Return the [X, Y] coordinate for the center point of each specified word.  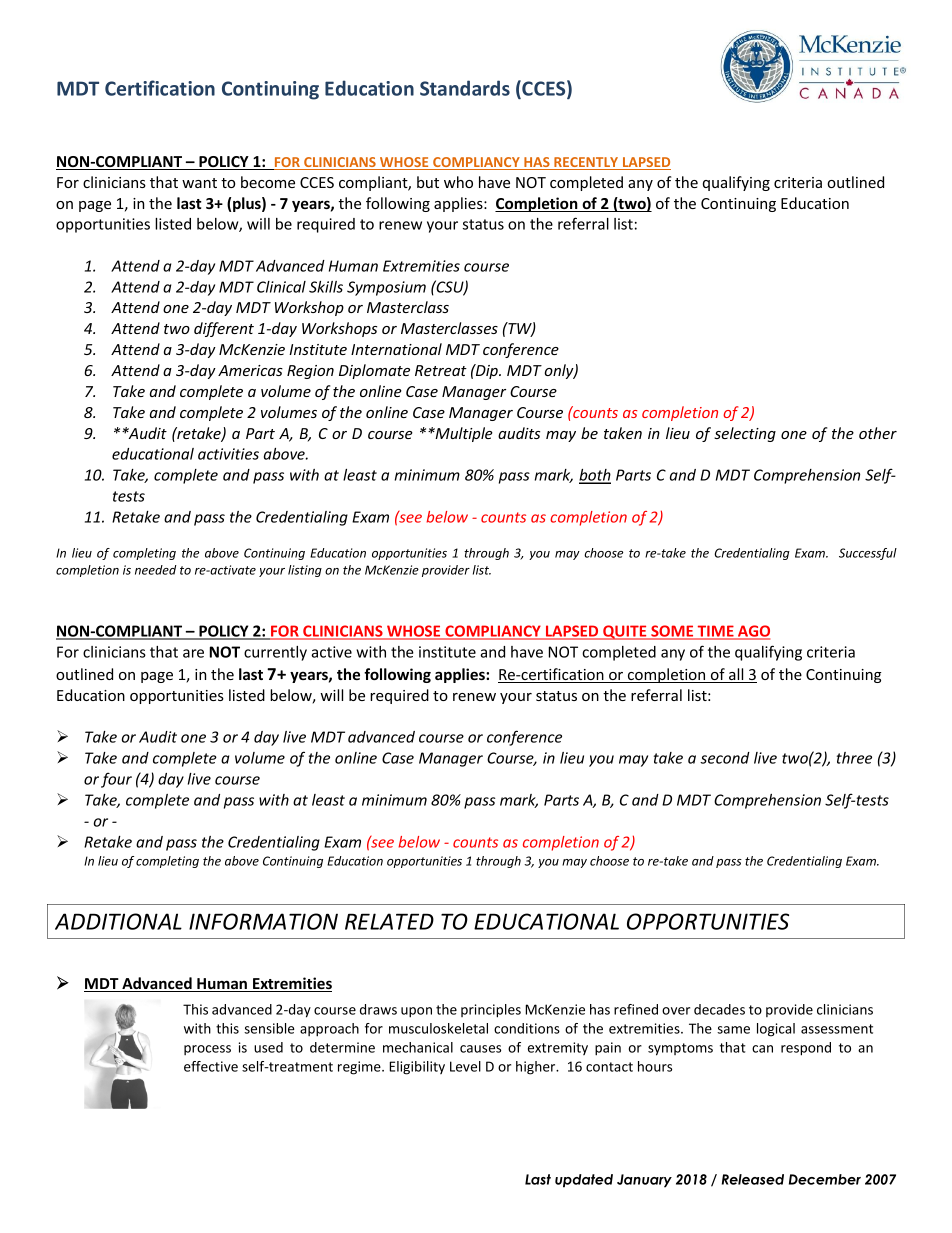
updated [584, 1181]
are [193, 653]
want [199, 183]
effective [211, 1066]
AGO [753, 632]
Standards [465, 88]
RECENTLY [586, 163]
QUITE [625, 632]
